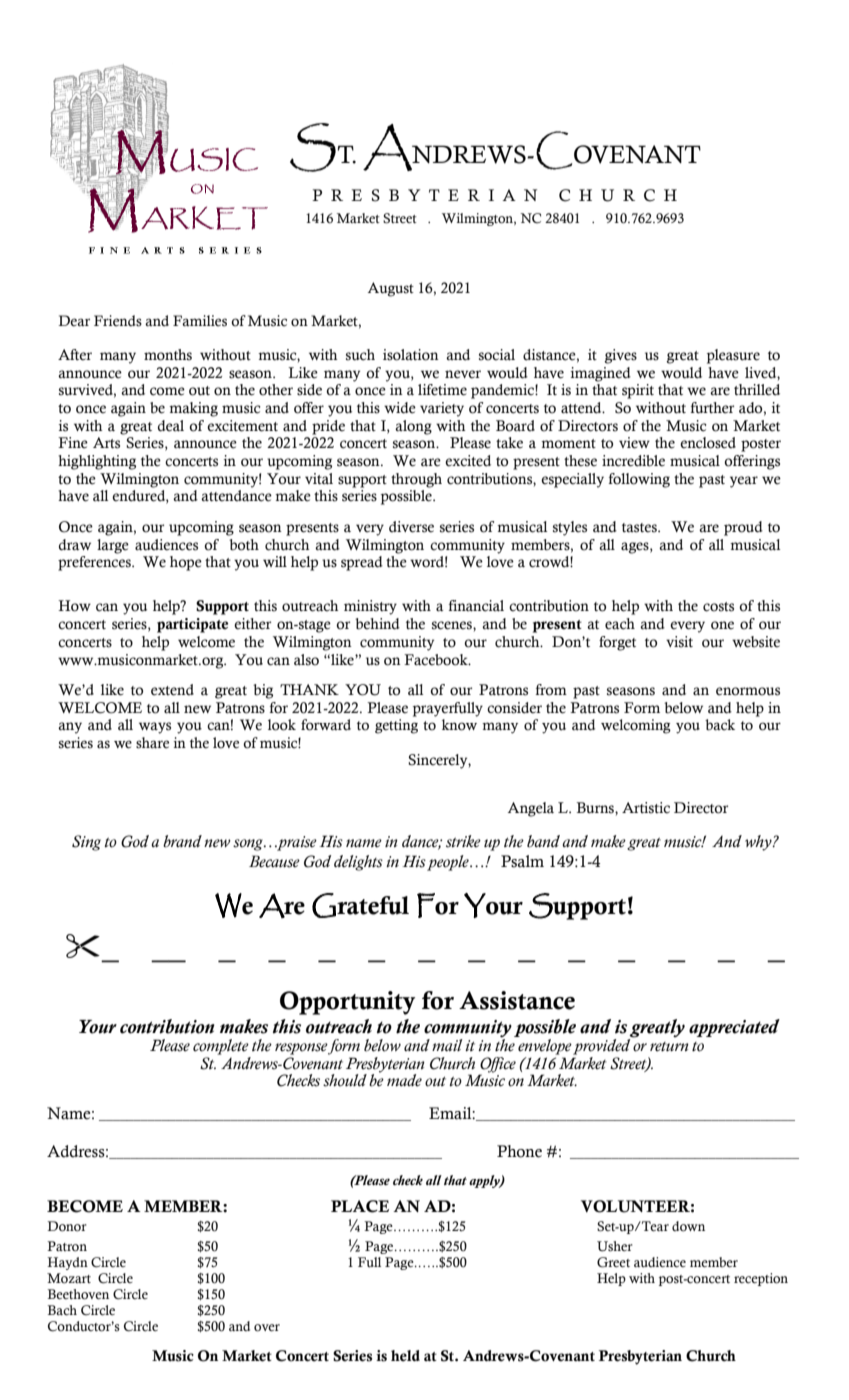 The image size is (849, 1400). Describe the element at coordinates (221, 1047) in the screenshot. I see `complete` at that location.
